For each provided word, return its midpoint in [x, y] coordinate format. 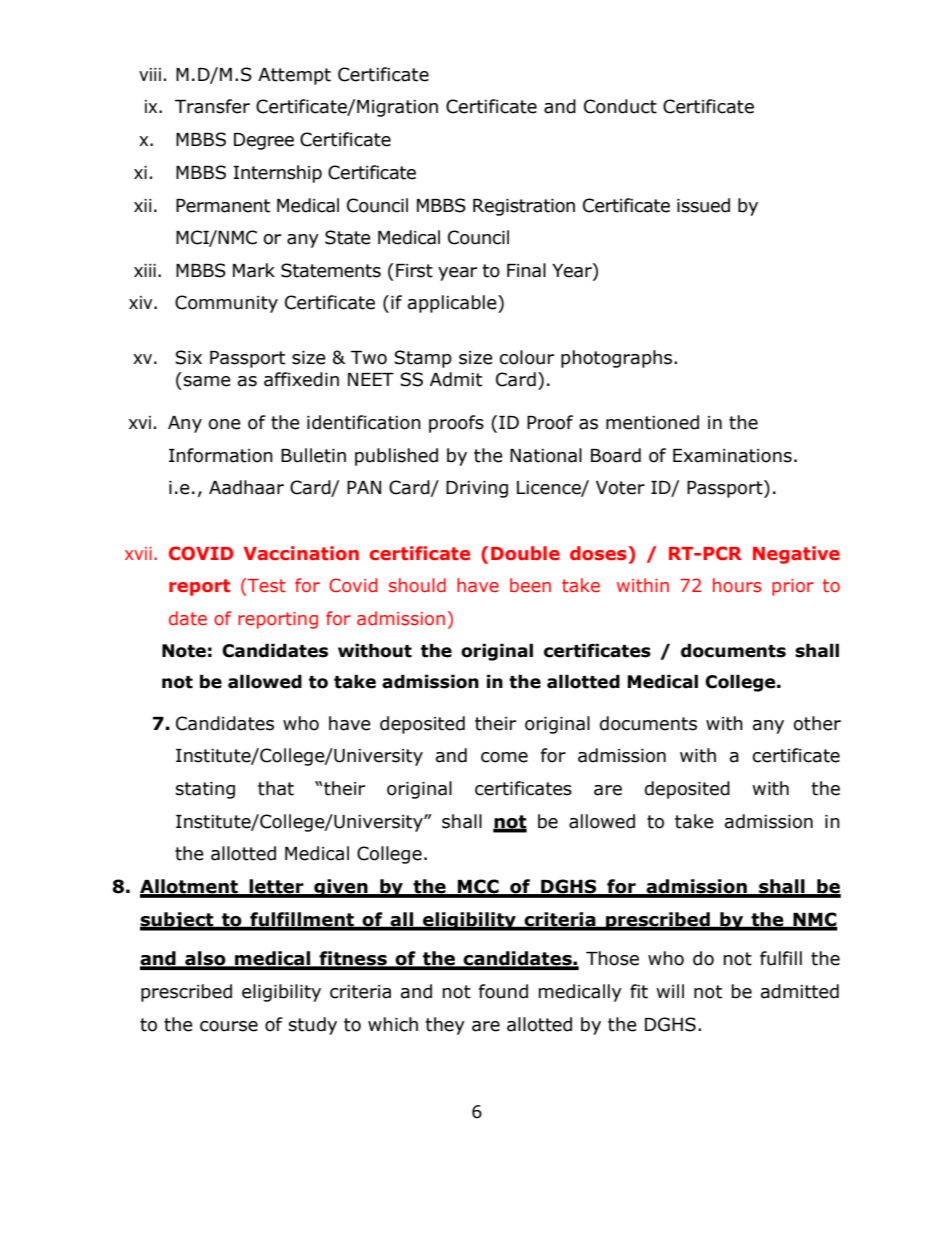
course [229, 1026]
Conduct [620, 106]
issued [703, 205]
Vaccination [301, 553]
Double [525, 553]
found [503, 991]
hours [737, 585]
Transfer [212, 106]
